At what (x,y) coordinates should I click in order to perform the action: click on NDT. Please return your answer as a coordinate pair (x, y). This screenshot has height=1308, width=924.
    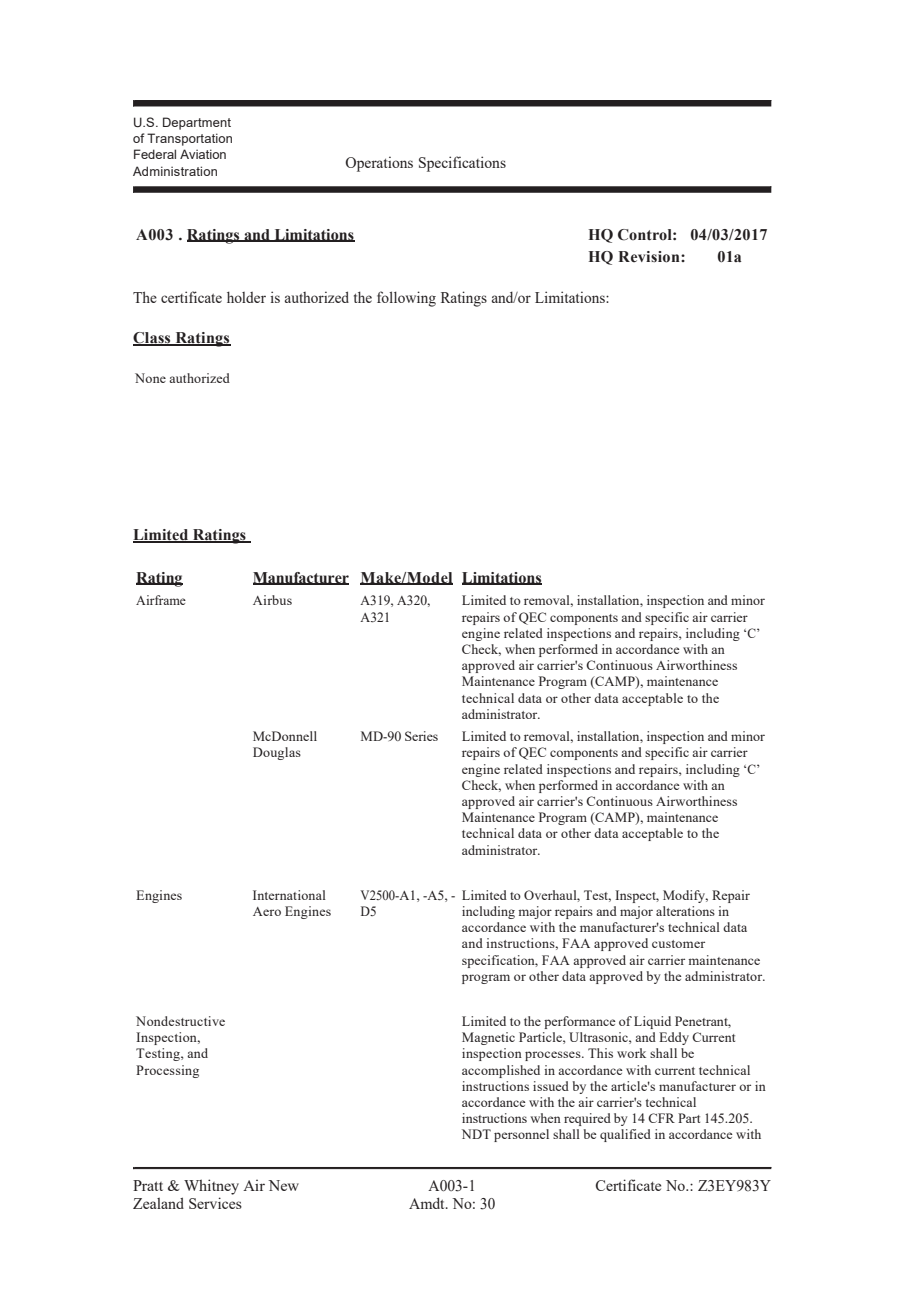
    Looking at the image, I should click on (476, 1134).
